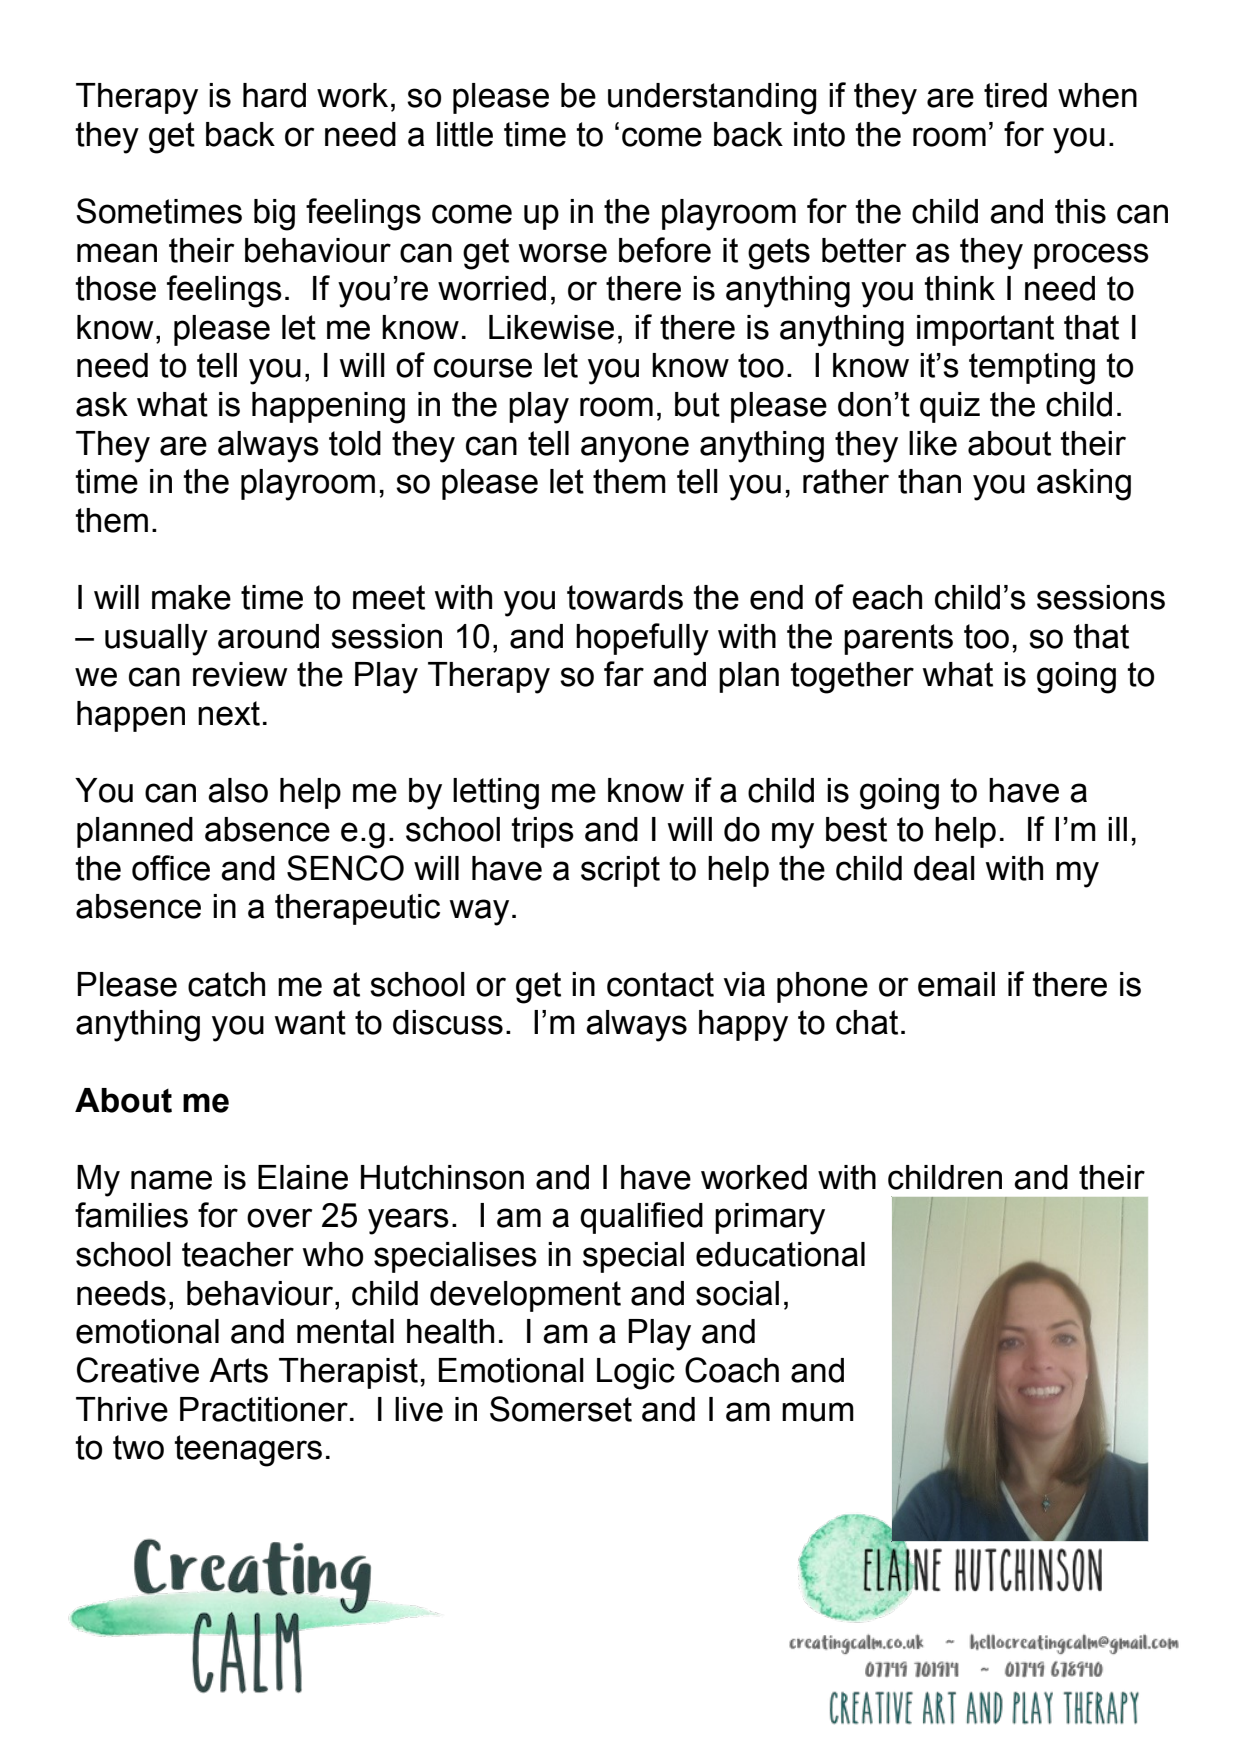  What do you see at coordinates (712, 99) in the image?
I see `understanding` at bounding box center [712, 99].
